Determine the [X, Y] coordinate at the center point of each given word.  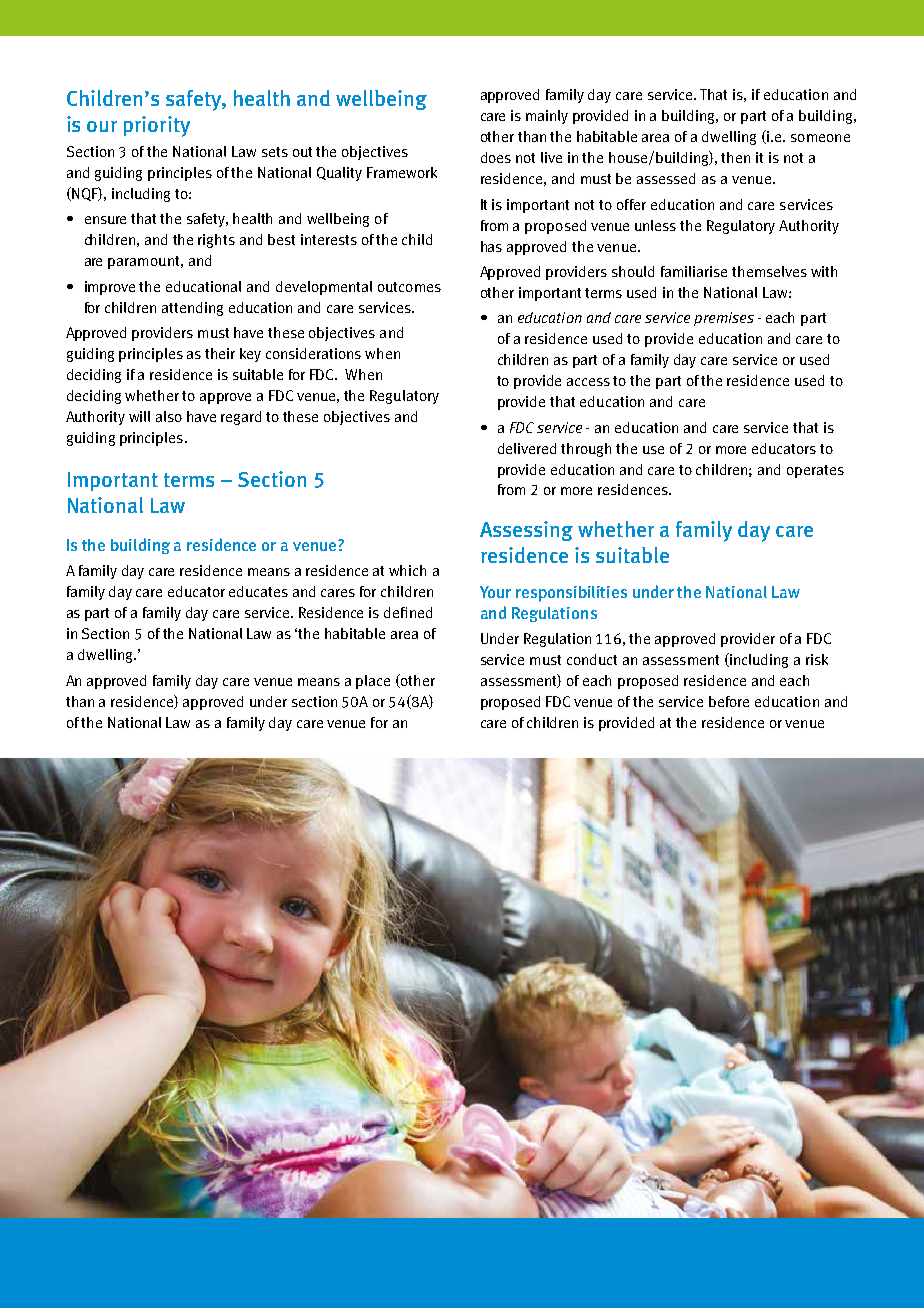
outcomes [409, 287]
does [496, 157]
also [169, 416]
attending [192, 309]
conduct [592, 659]
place [373, 682]
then [735, 157]
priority [157, 126]
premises [724, 319]
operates [815, 471]
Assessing [526, 531]
